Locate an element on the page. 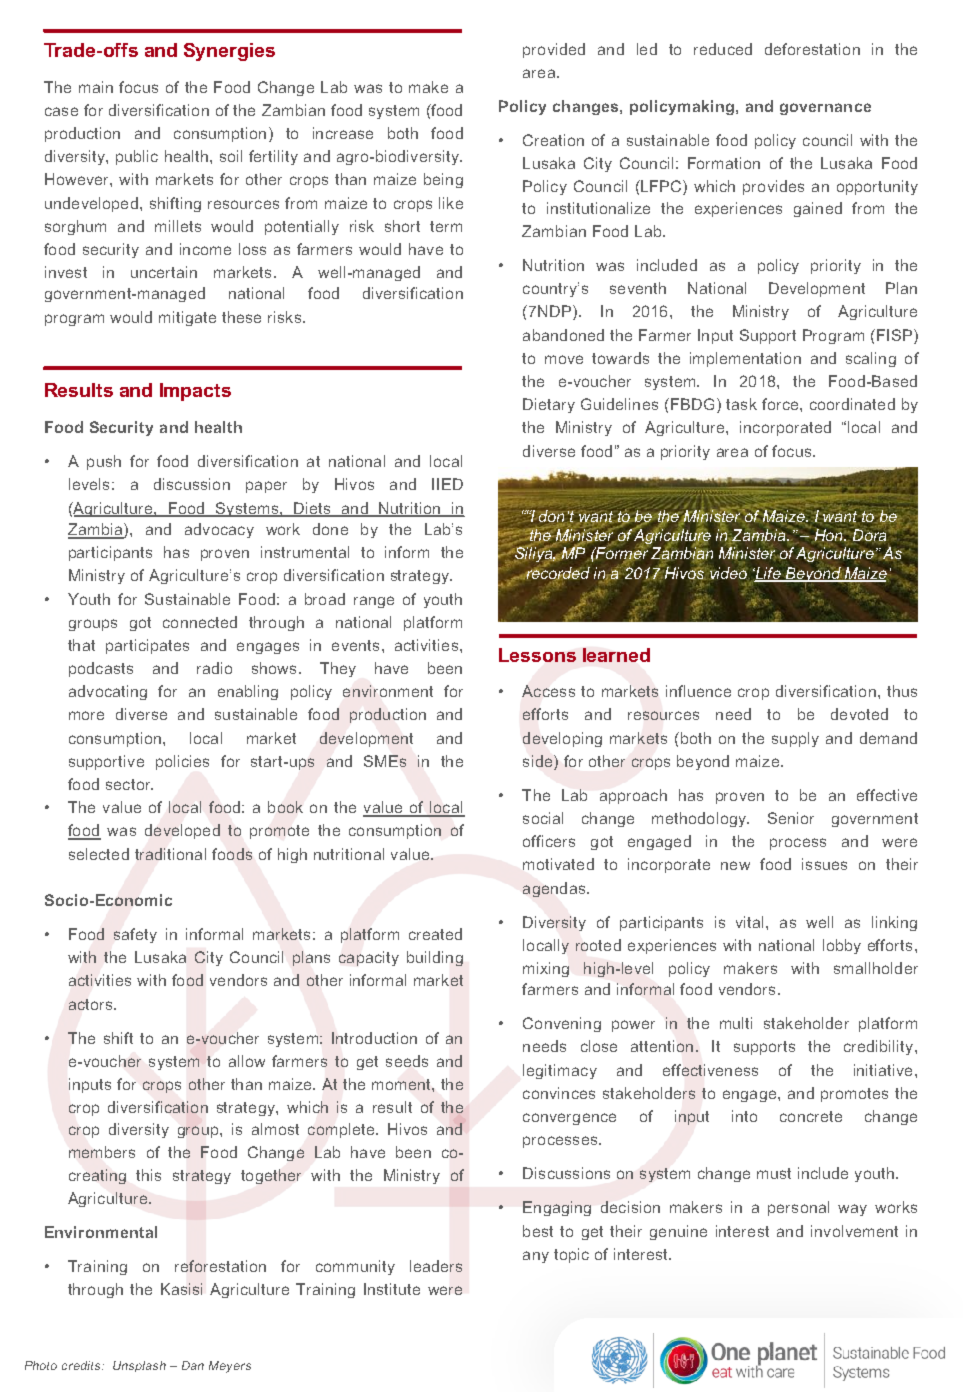 This document has width=963, height=1392. governance is located at coordinates (825, 109).
